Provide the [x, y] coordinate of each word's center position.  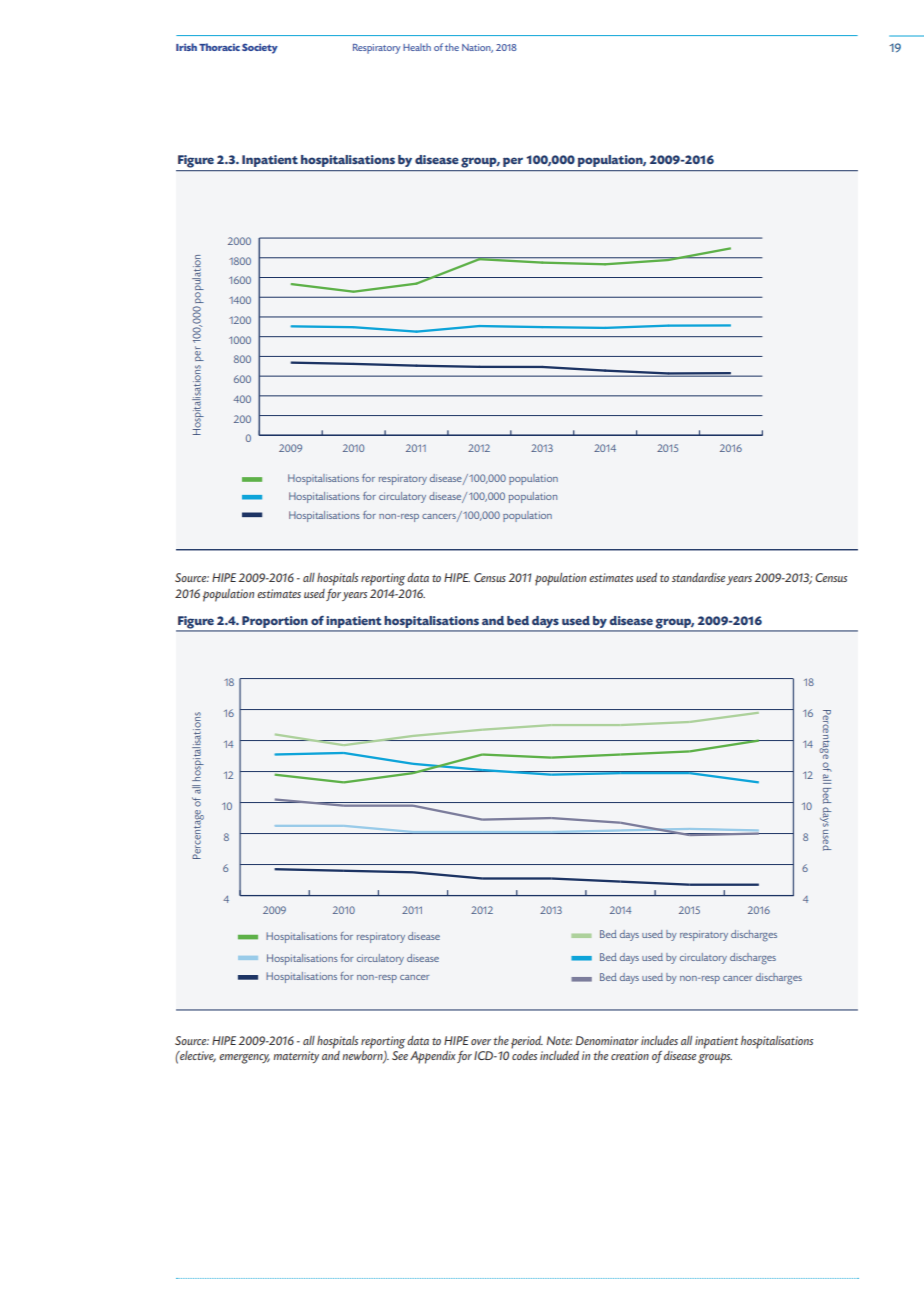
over [481, 1042]
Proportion [274, 622]
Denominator [607, 1040]
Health [417, 47]
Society [260, 48]
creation [630, 1055]
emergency [244, 1059]
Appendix [433, 1057]
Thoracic [219, 47]
